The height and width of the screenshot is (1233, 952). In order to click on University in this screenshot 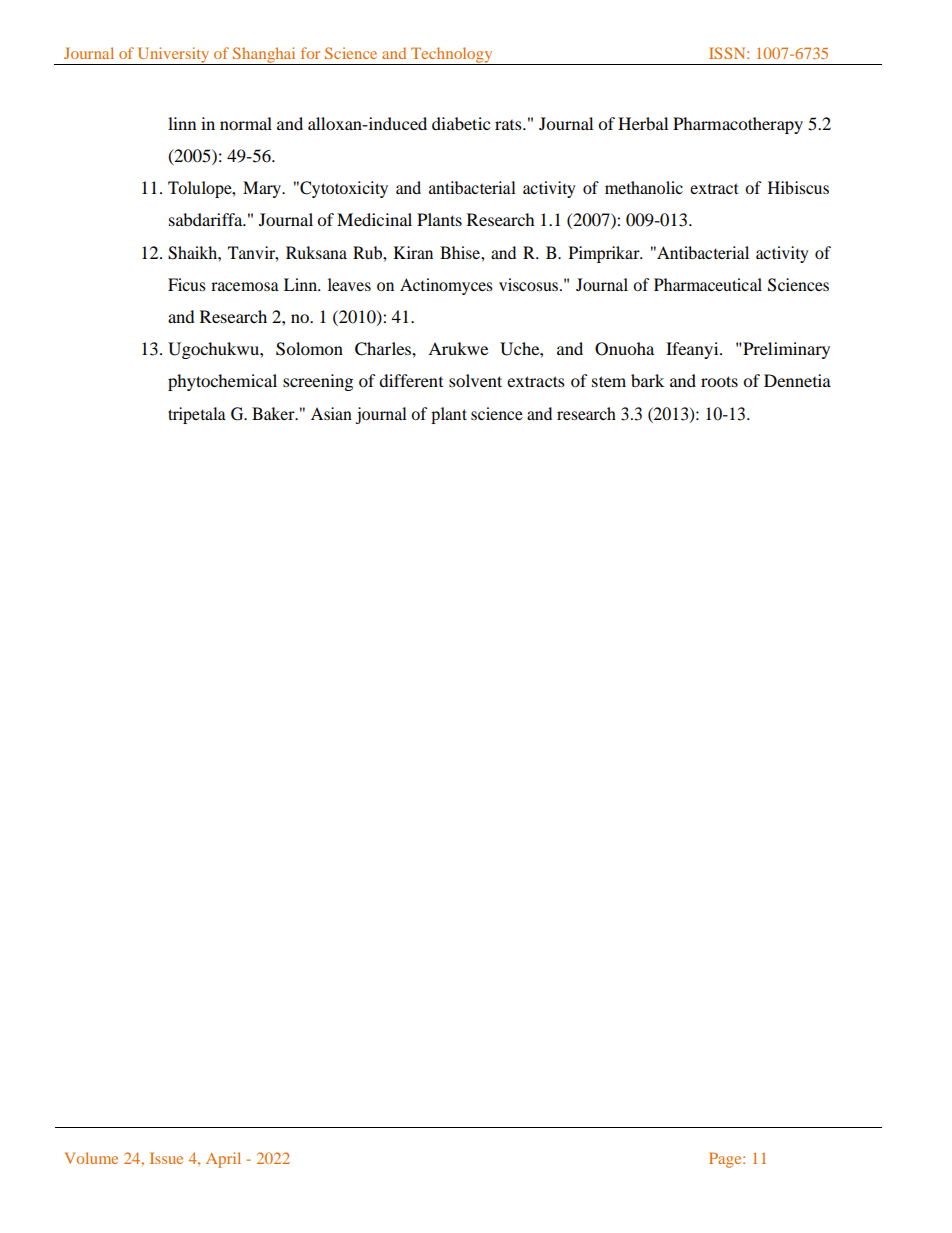, I will do `click(174, 56)`.
